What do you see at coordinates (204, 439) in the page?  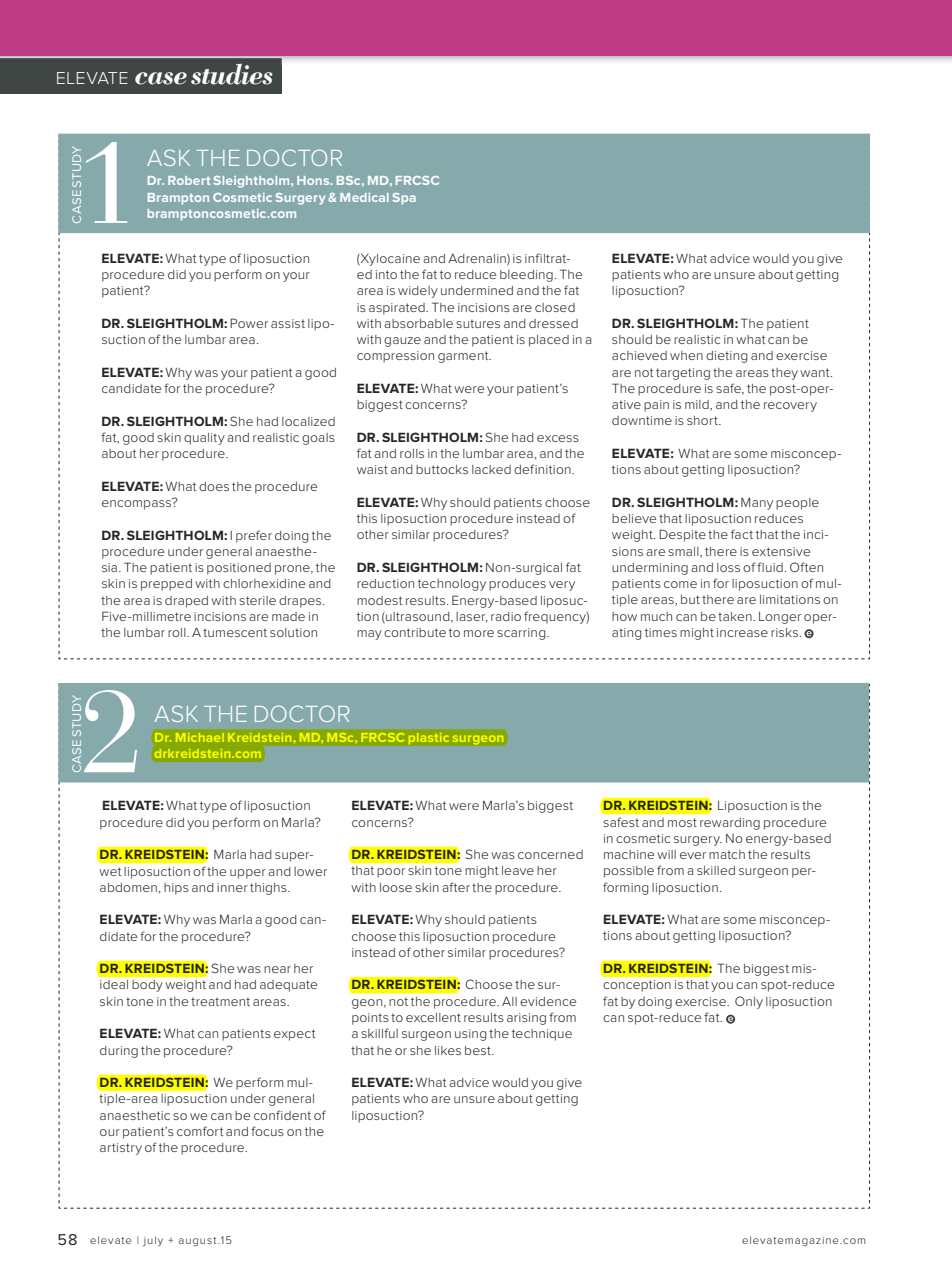 I see `quality` at bounding box center [204, 439].
